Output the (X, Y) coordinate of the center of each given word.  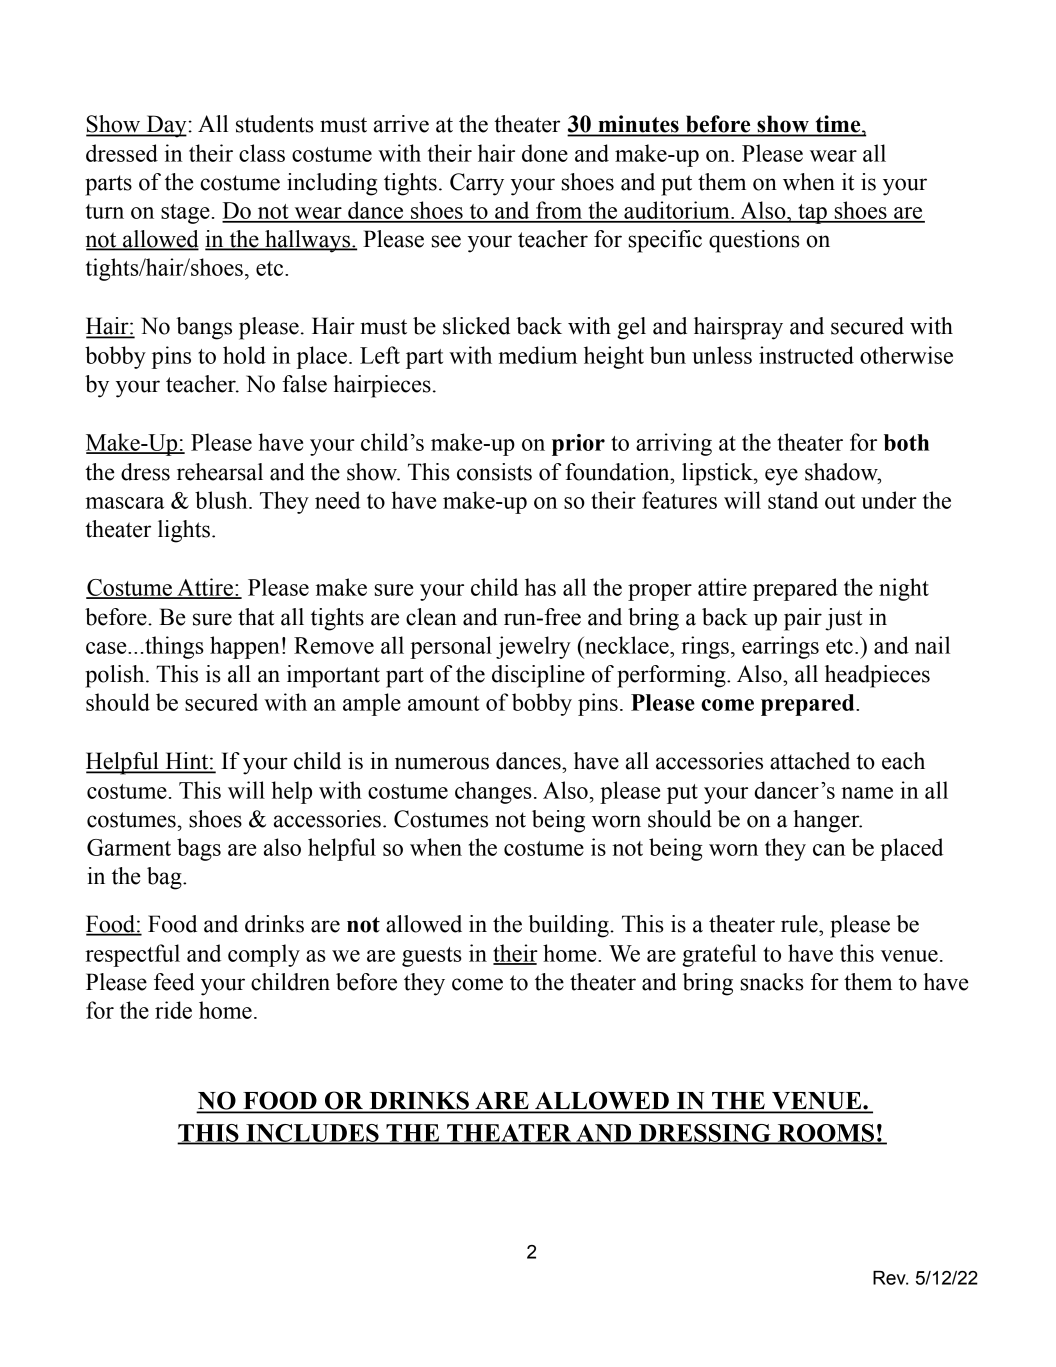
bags (199, 849)
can (829, 850)
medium (538, 355)
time (838, 125)
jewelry (533, 647)
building (569, 926)
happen (245, 647)
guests (432, 957)
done (545, 153)
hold (244, 355)
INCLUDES (312, 1134)
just (844, 619)
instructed (806, 355)
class (262, 153)
